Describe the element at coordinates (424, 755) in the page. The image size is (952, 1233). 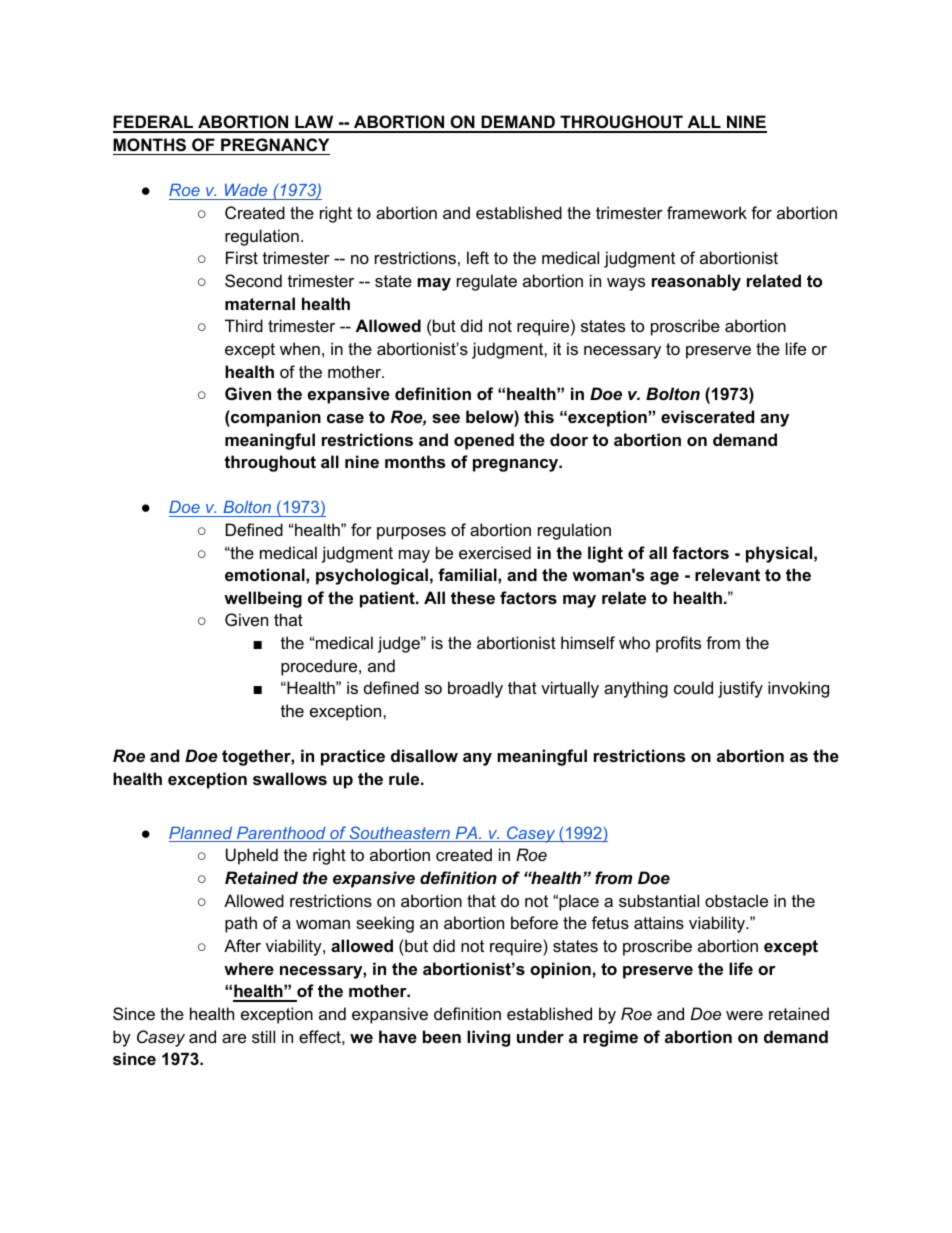
I see `disallow` at that location.
